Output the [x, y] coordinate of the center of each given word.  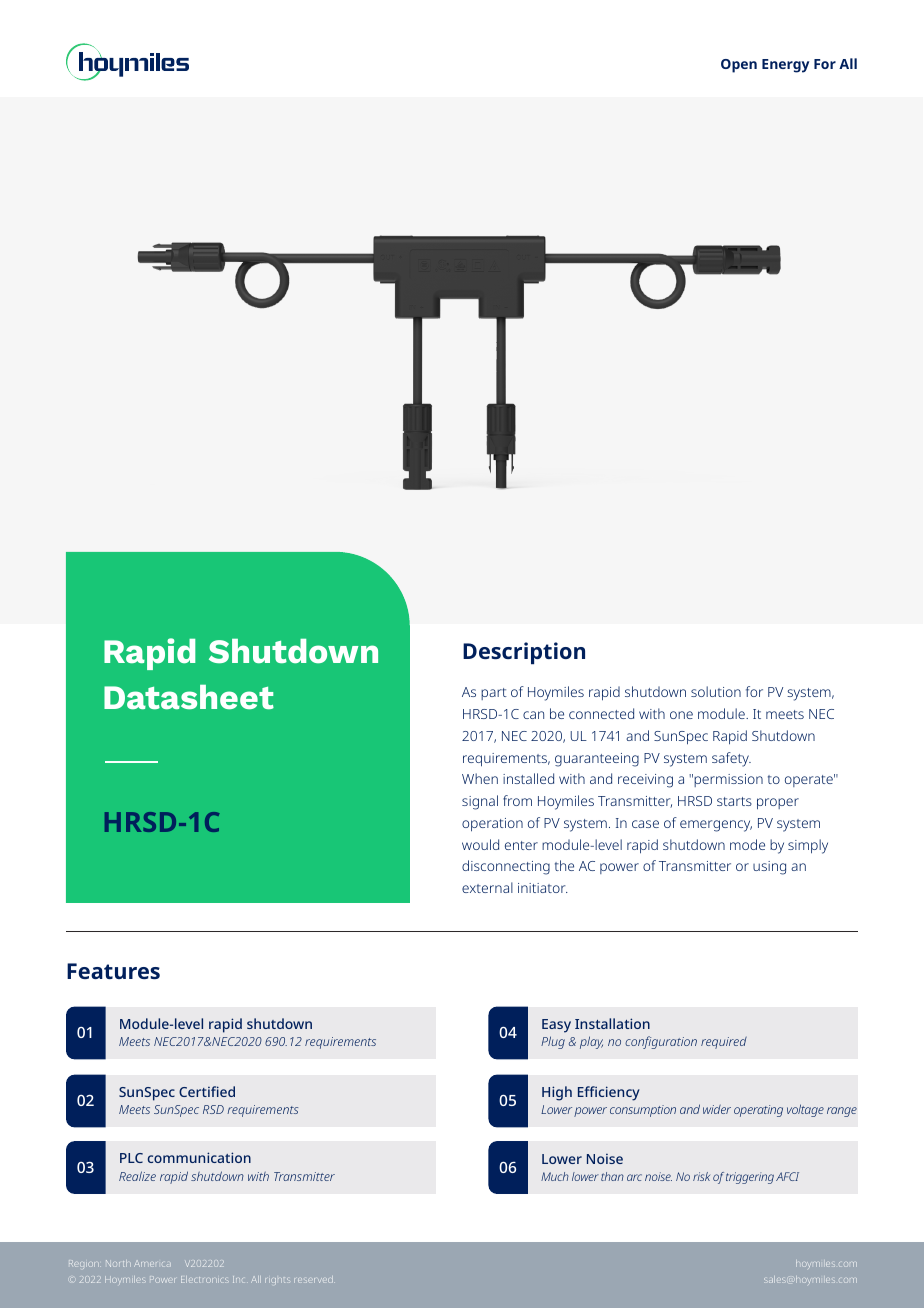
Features [113, 971]
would [480, 844]
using [769, 868]
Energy [785, 66]
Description [524, 653]
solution [716, 691]
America [152, 1264]
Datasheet [189, 697]
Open [739, 66]
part [494, 694]
